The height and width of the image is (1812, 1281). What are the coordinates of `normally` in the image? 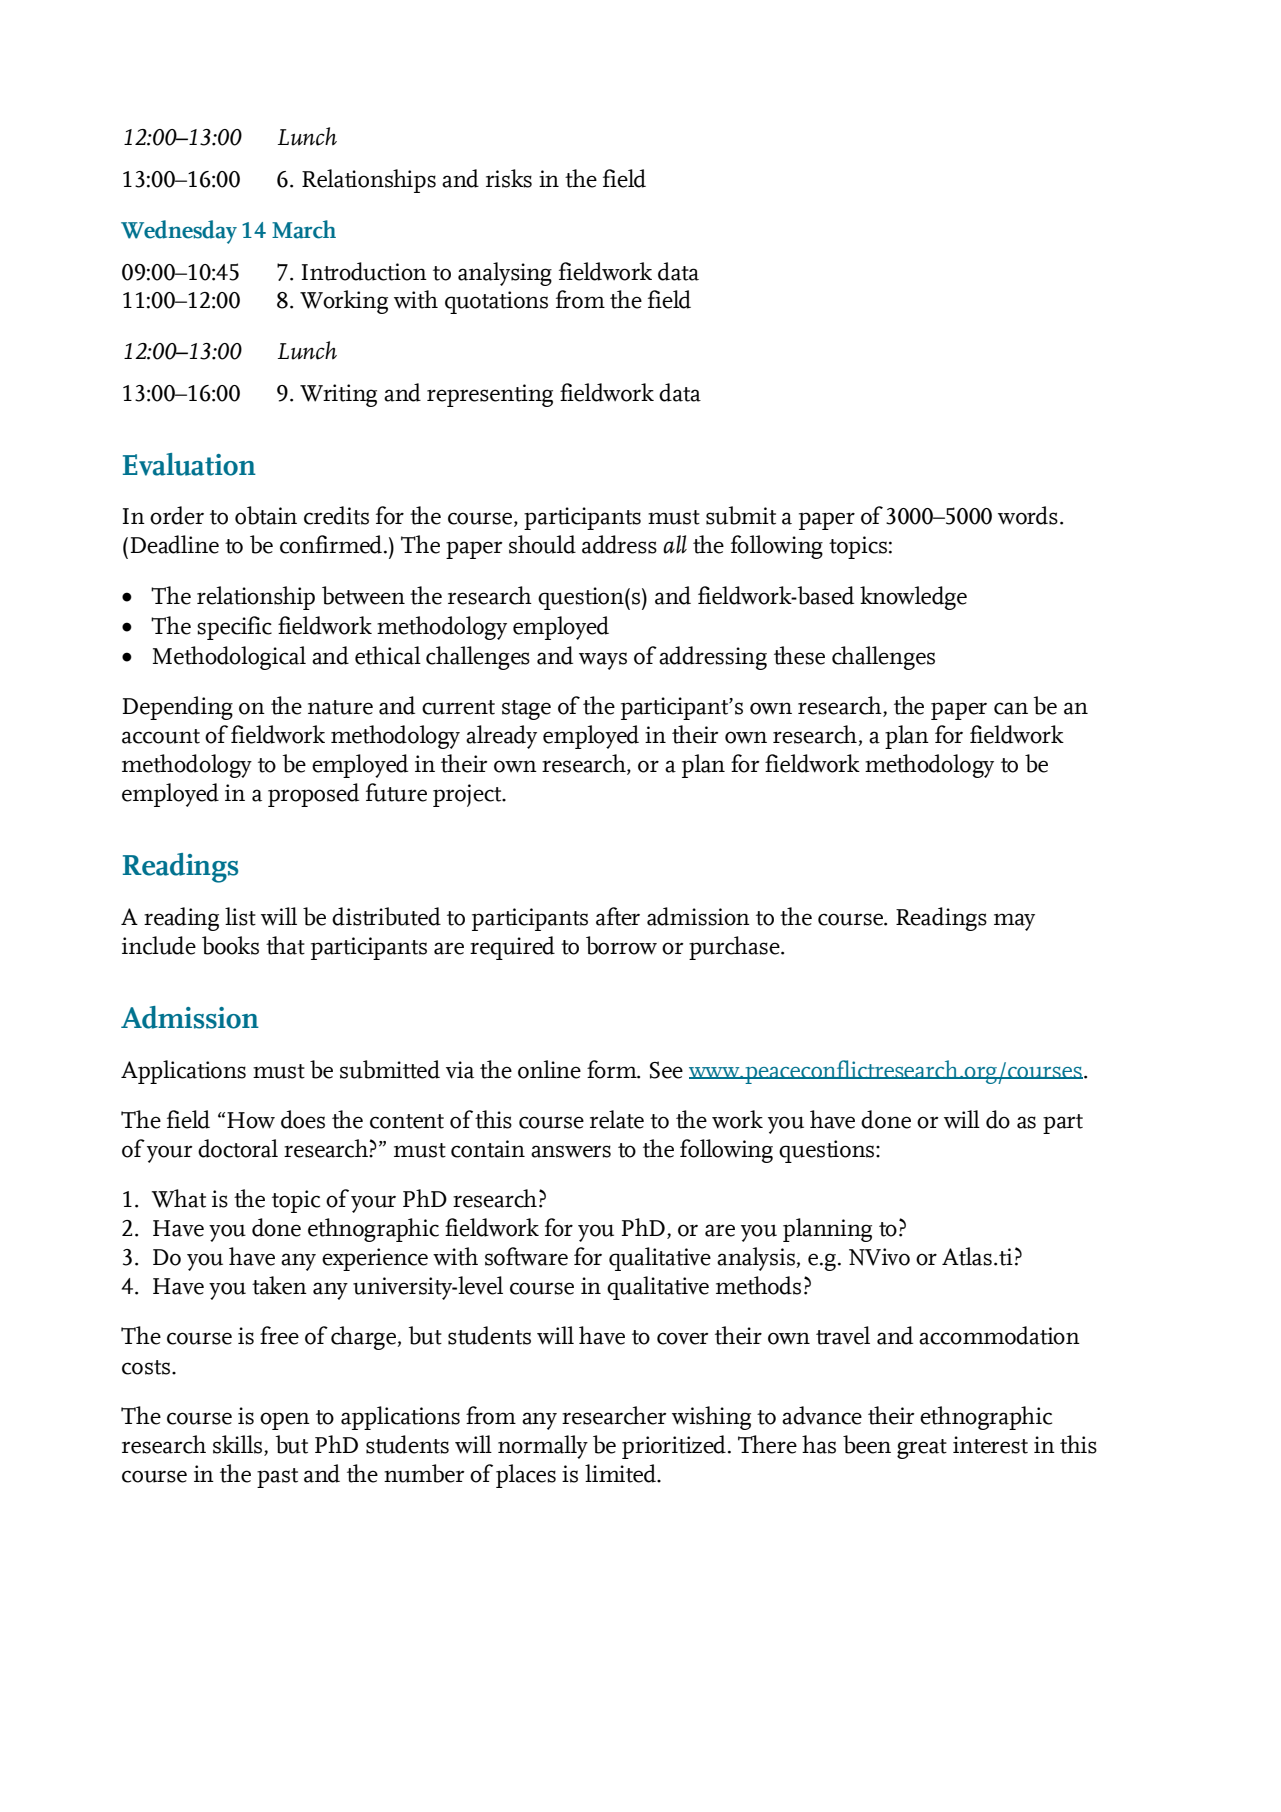 It's located at (543, 1447).
